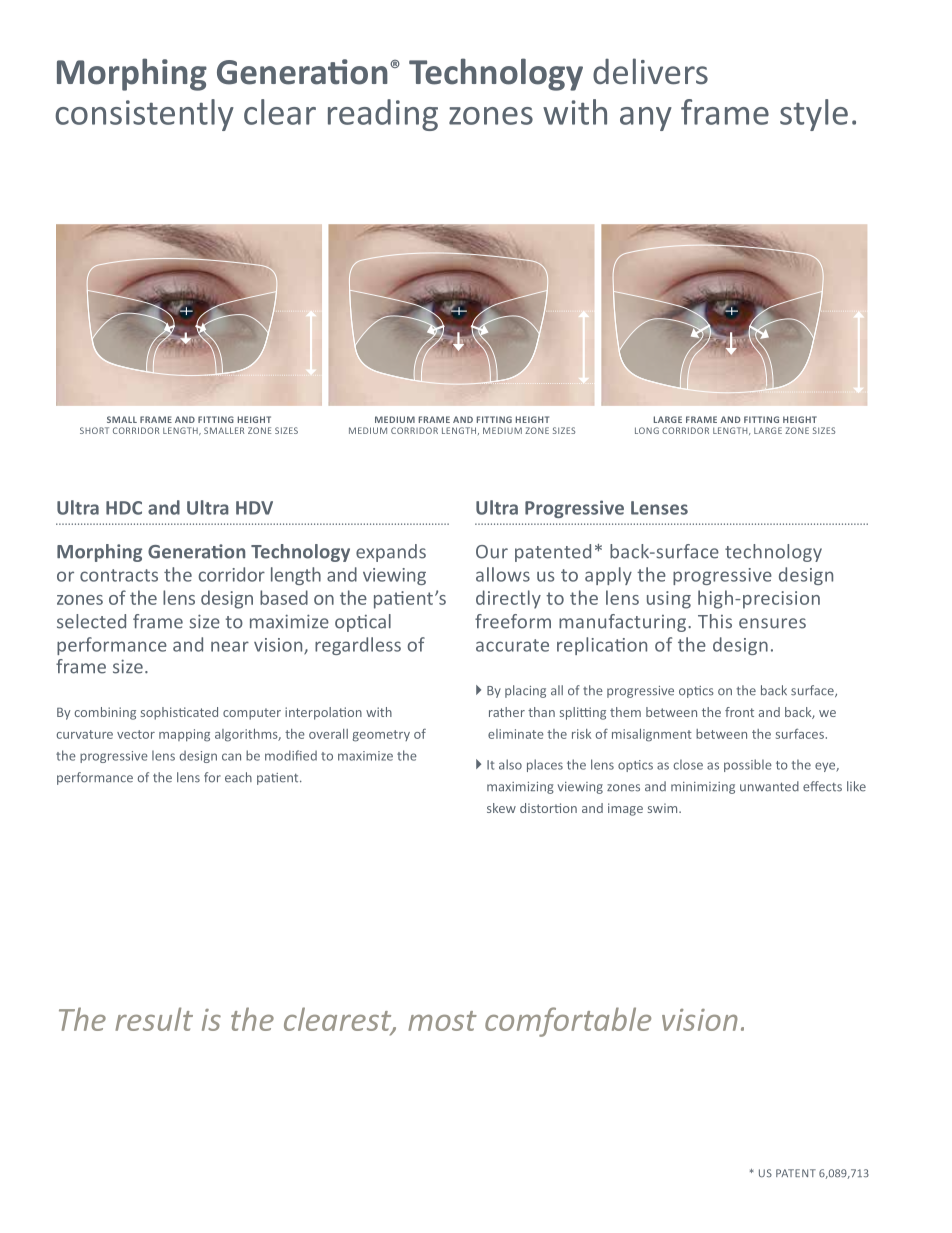 Image resolution: width=952 pixels, height=1233 pixels. Describe the element at coordinates (510, 764) in the screenshot. I see `also` at that location.
